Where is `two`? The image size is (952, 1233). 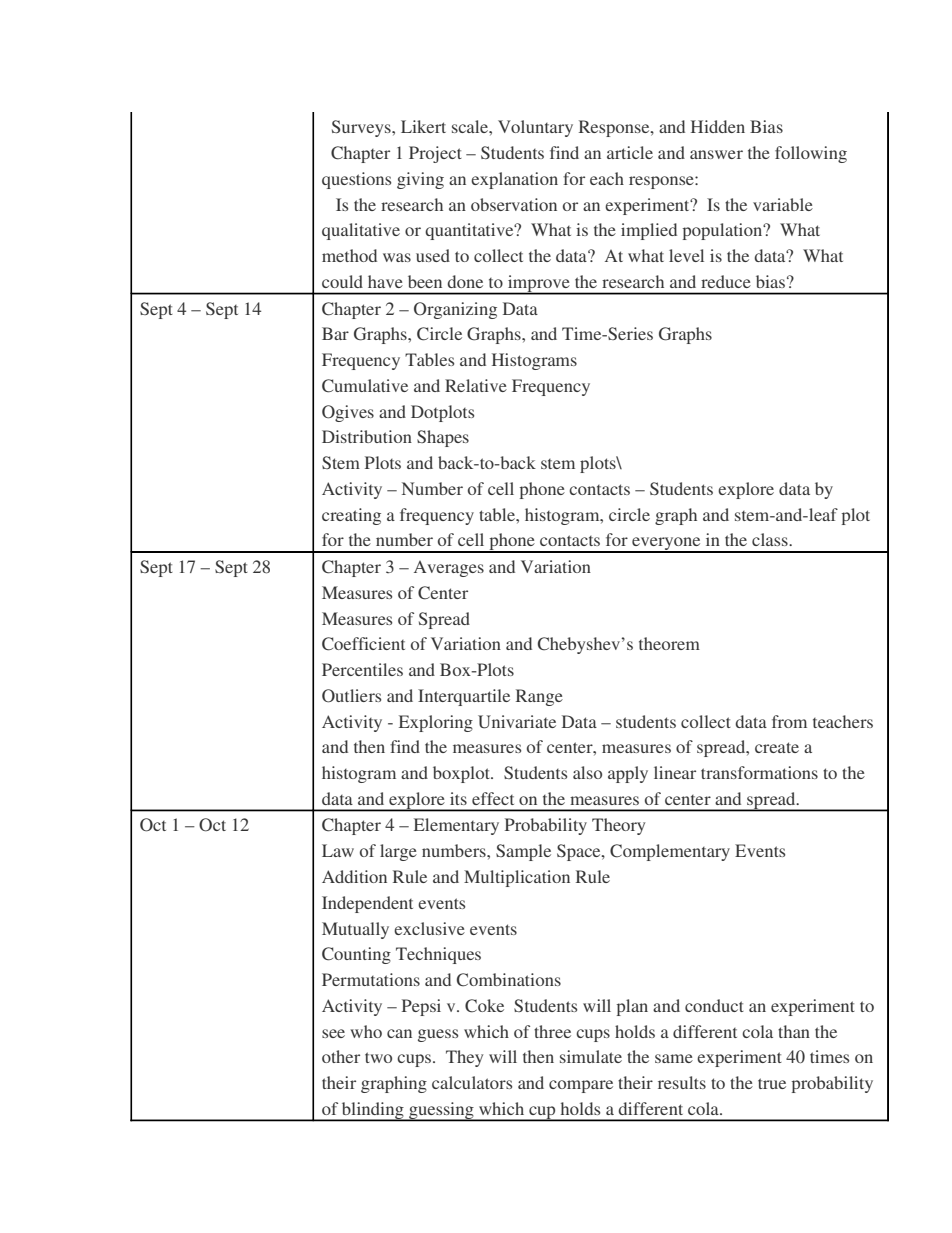
two is located at coordinates (378, 1057).
